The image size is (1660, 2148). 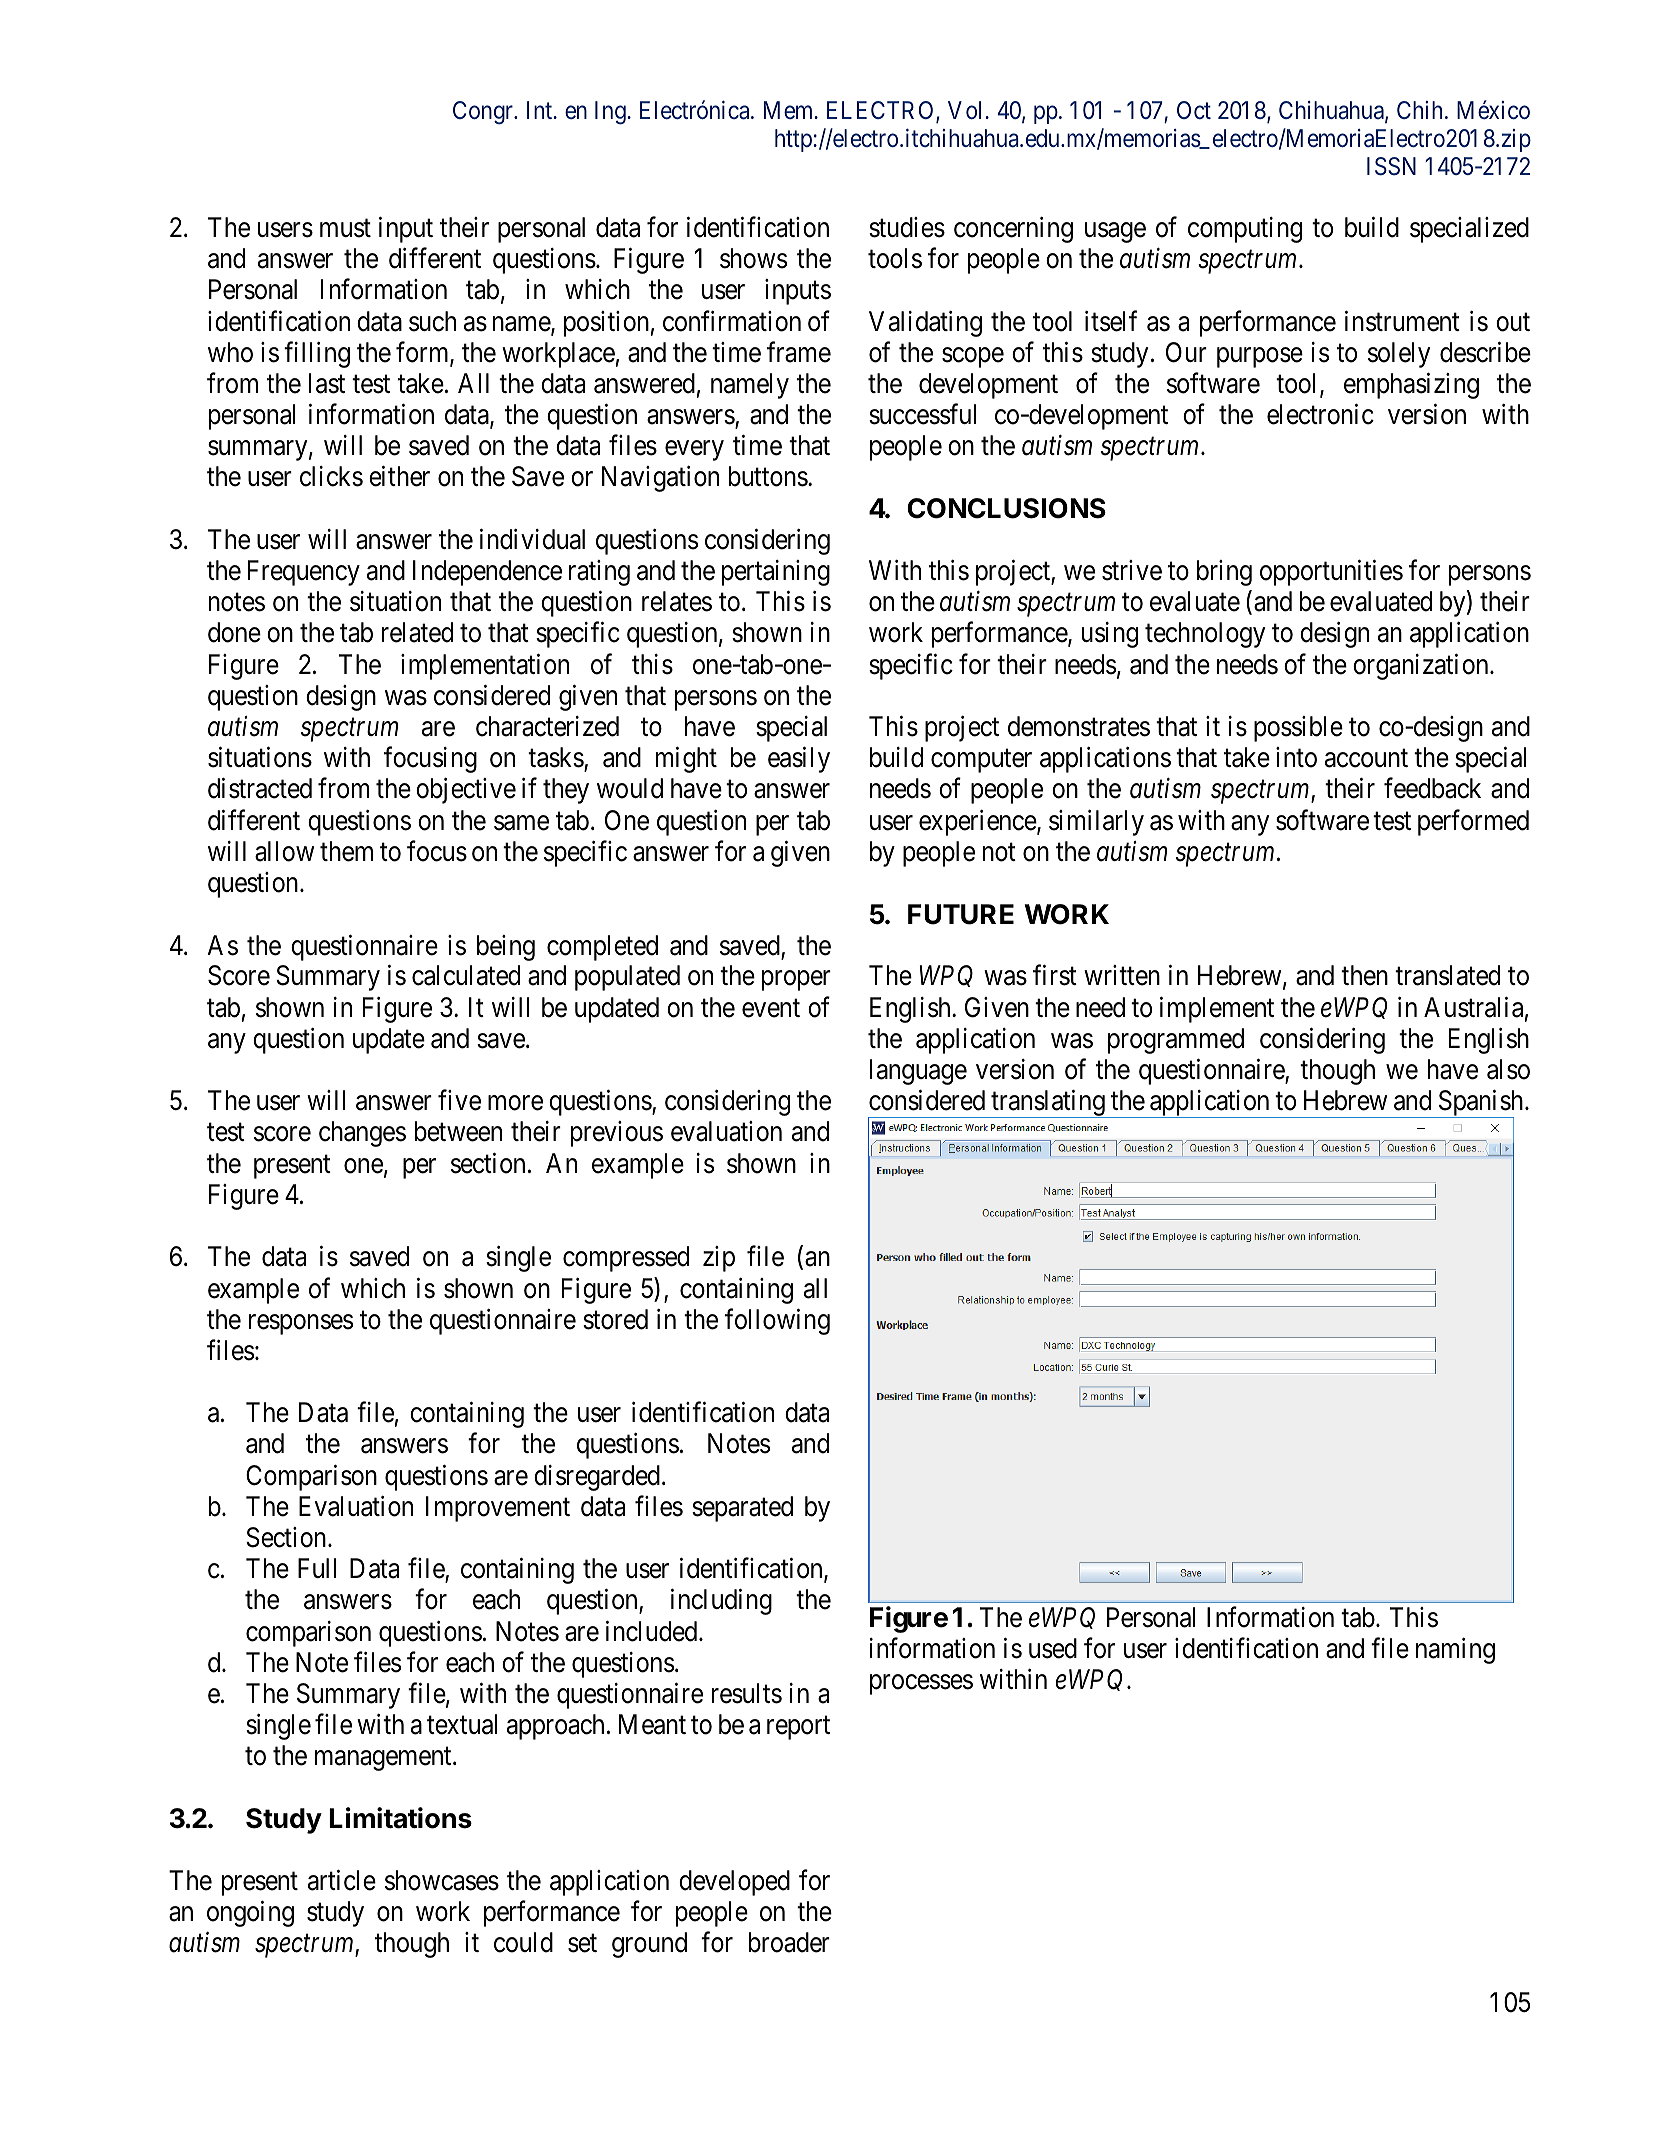 What do you see at coordinates (1481, 1104) in the screenshot?
I see `Spanish` at bounding box center [1481, 1104].
